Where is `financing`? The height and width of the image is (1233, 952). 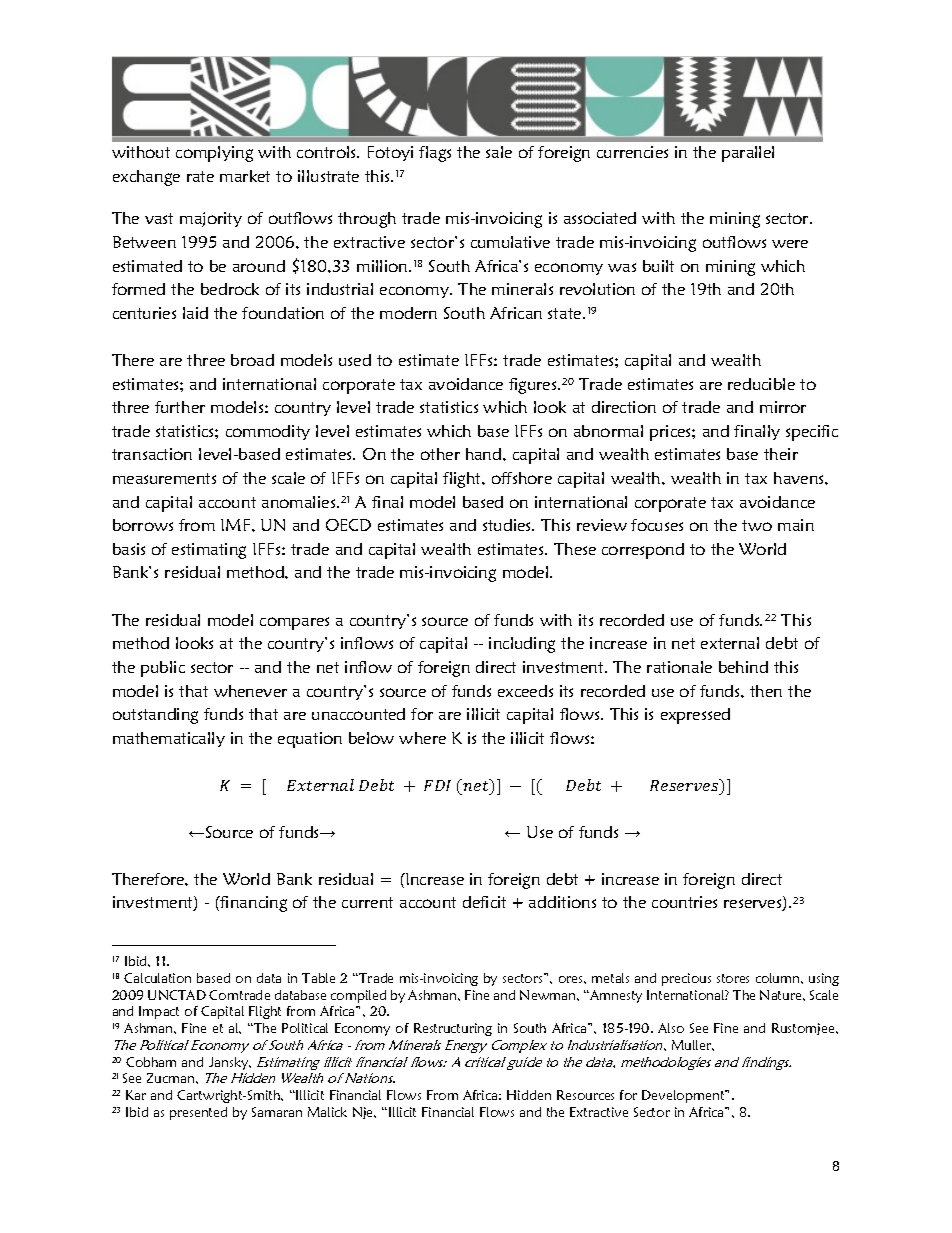
financing is located at coordinates (253, 904).
